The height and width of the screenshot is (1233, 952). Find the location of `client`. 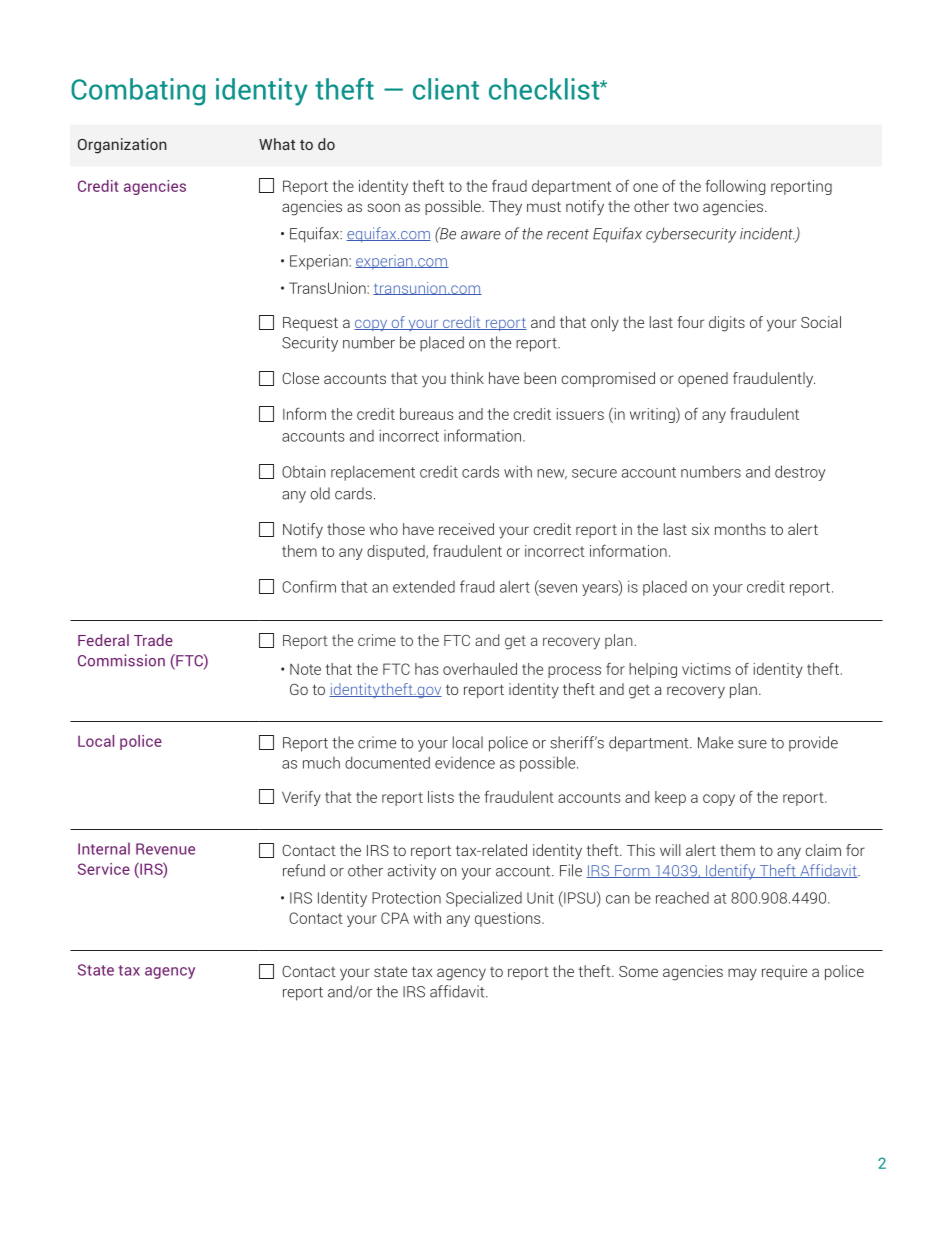

client is located at coordinates (446, 89).
